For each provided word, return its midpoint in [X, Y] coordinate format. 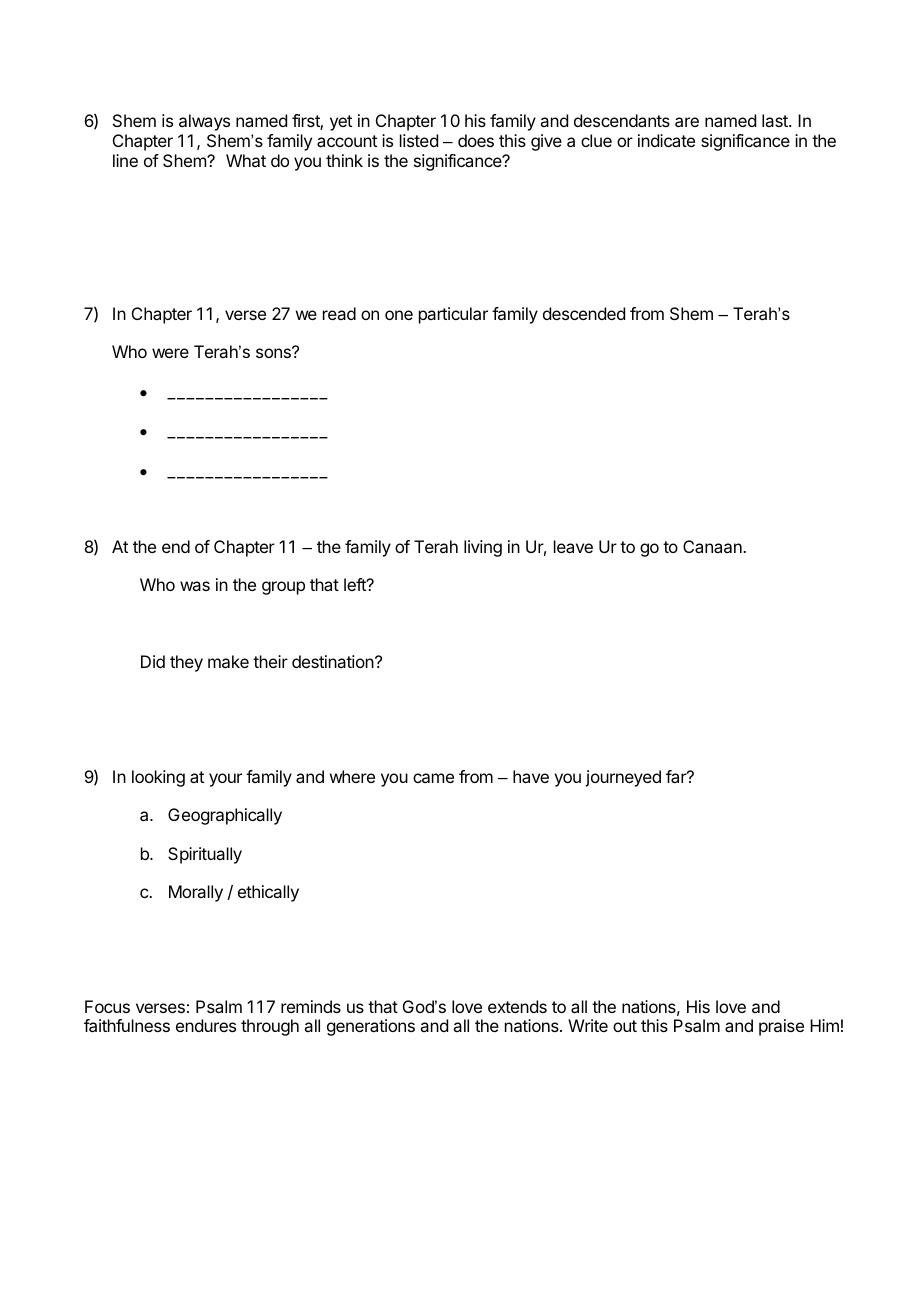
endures [206, 1025]
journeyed [623, 778]
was [195, 586]
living [483, 548]
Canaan [713, 546]
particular [453, 315]
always [204, 122]
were [170, 353]
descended [584, 313]
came [433, 778]
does [476, 140]
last [776, 120]
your [225, 780]
